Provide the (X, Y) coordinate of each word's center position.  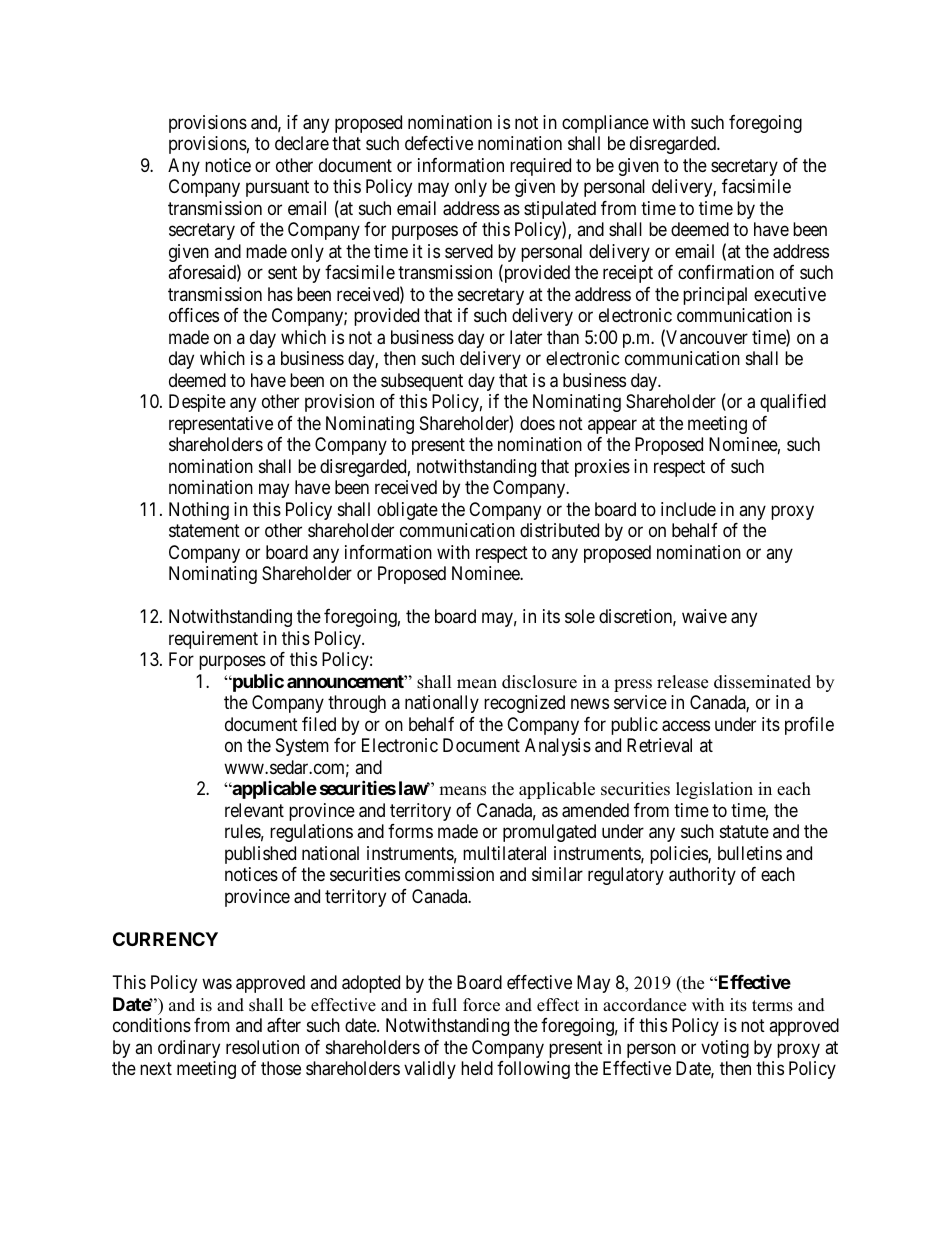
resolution (262, 1047)
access (686, 726)
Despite (197, 403)
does (537, 423)
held (477, 1068)
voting (725, 1049)
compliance (605, 124)
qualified (793, 403)
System (302, 747)
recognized (524, 704)
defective (439, 143)
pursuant (277, 189)
